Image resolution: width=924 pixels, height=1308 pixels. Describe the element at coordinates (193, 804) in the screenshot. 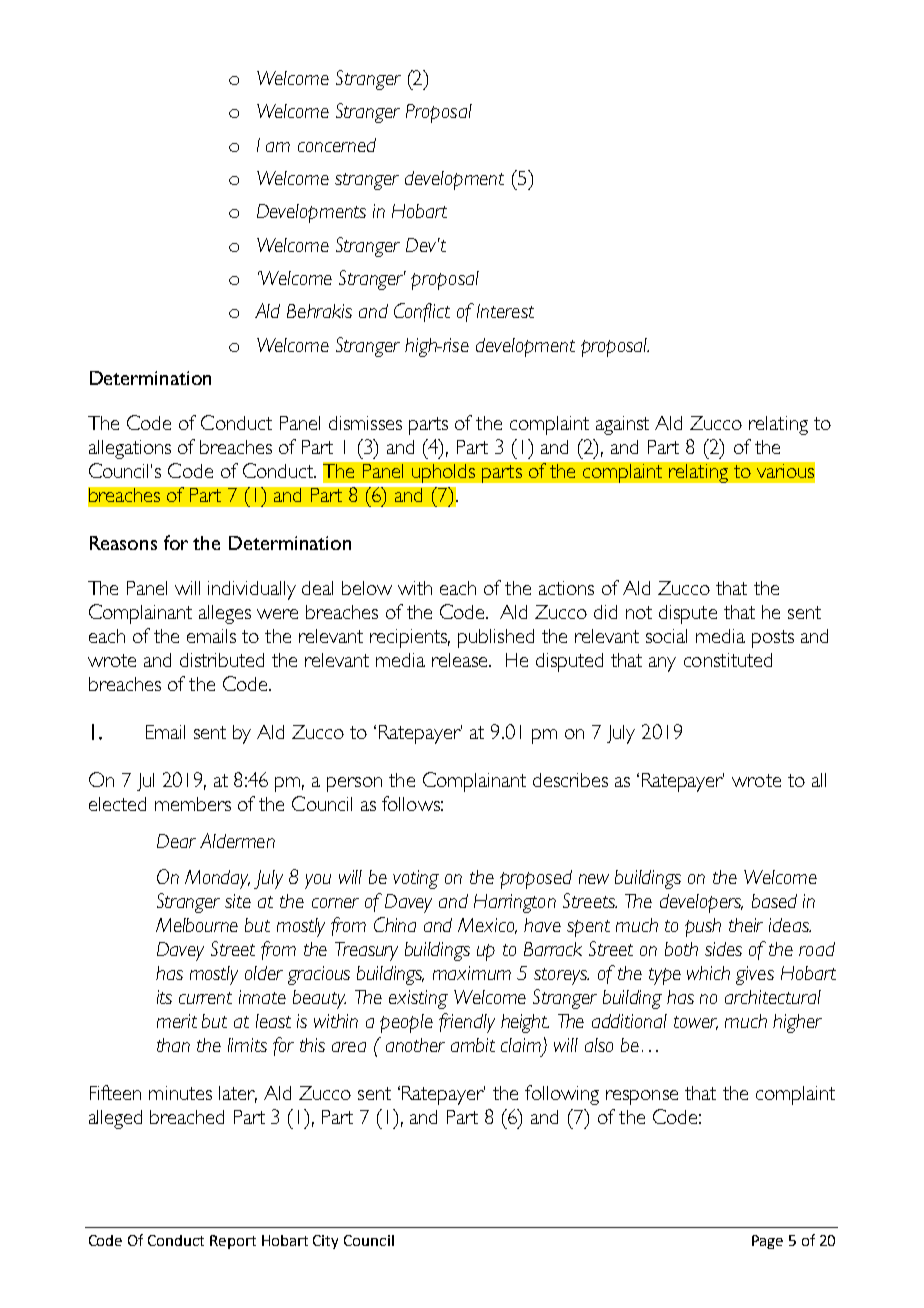

I see `members` at that location.
